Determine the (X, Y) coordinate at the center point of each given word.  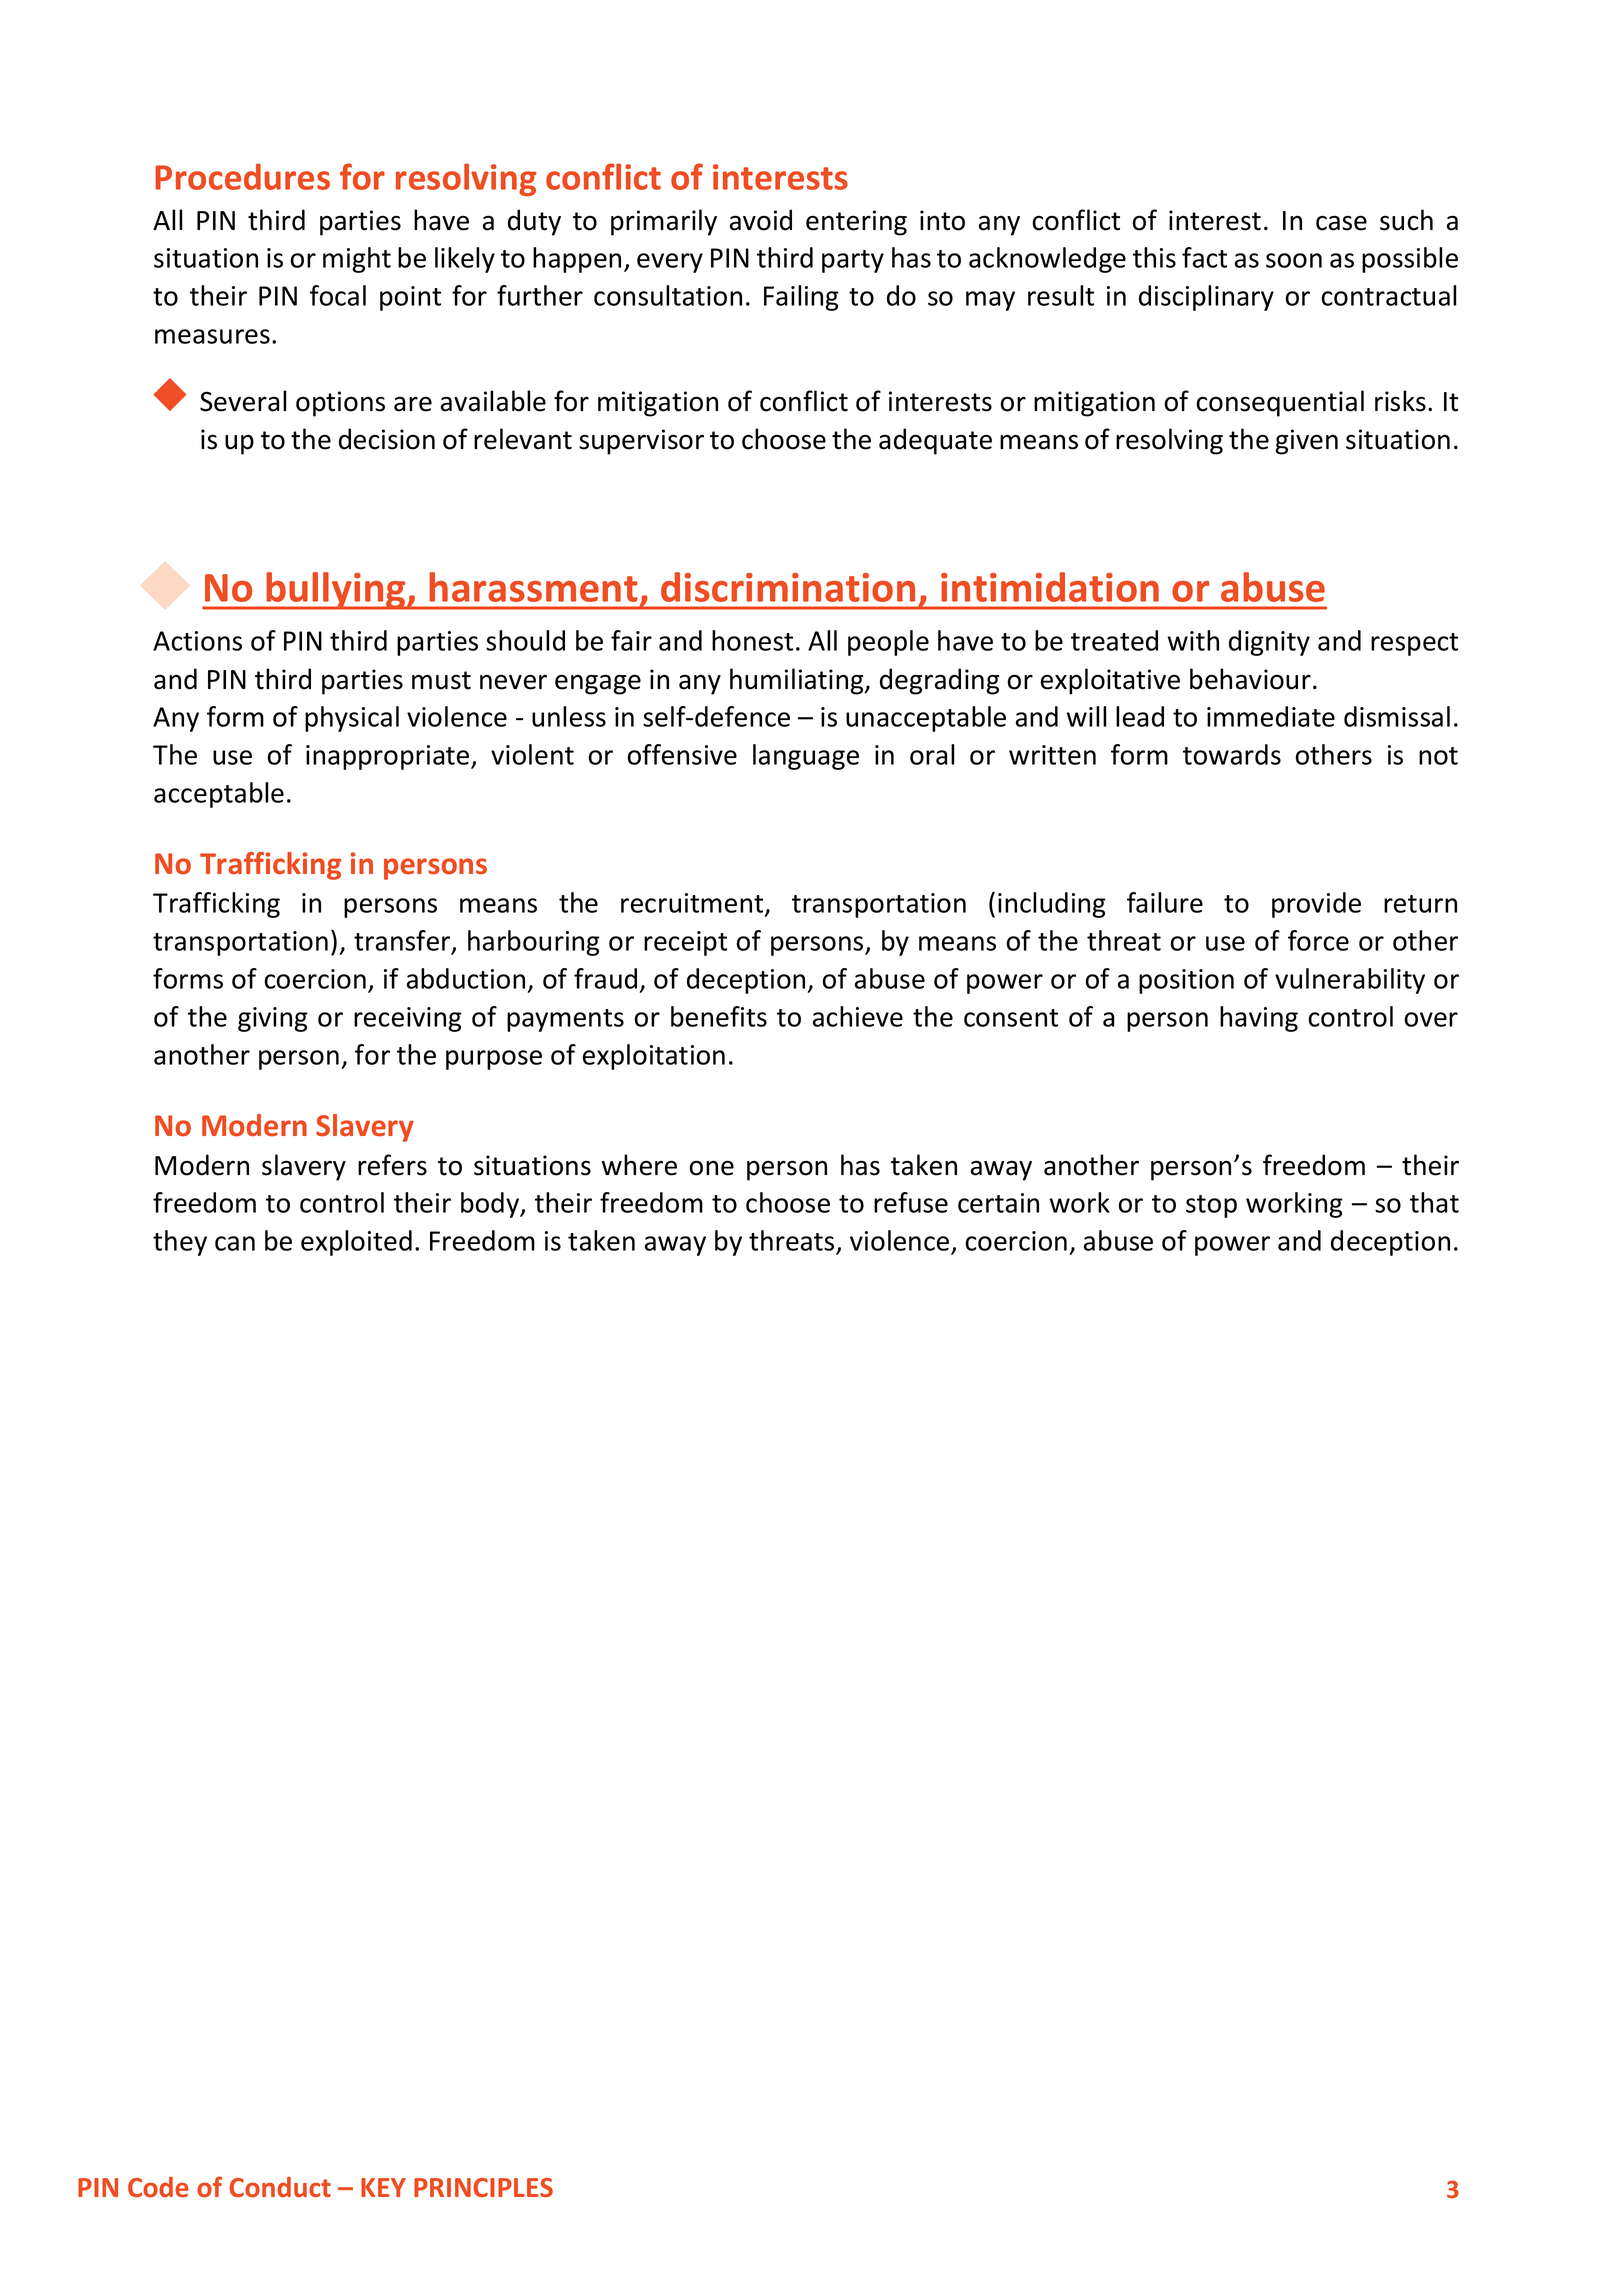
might (357, 260)
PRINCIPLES (483, 2187)
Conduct (280, 2187)
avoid (761, 220)
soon (1294, 260)
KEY (383, 2187)
